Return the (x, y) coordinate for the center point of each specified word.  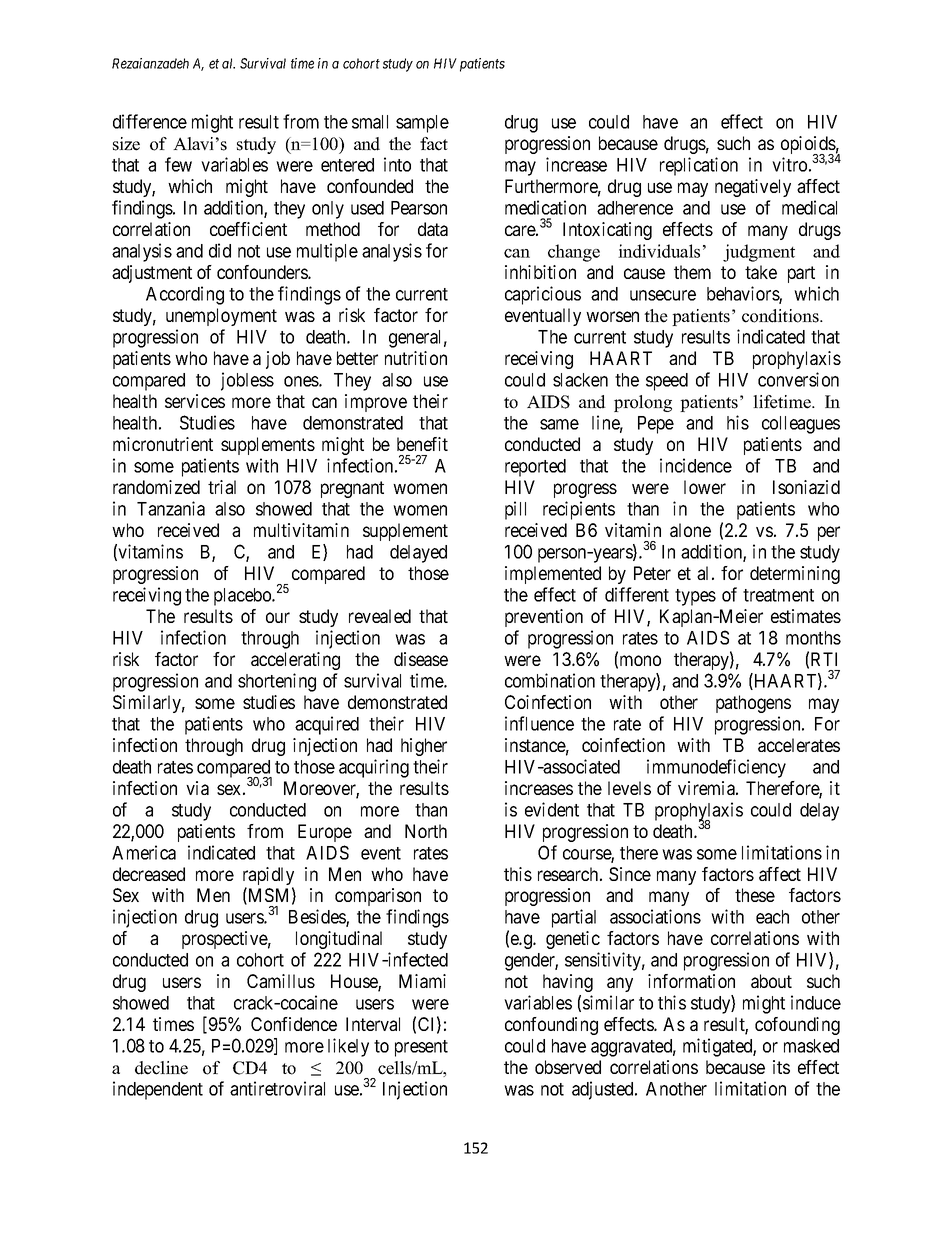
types (695, 597)
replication (699, 166)
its (781, 1067)
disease (421, 659)
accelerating (295, 661)
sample (422, 124)
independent (158, 1090)
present (421, 1048)
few (178, 164)
